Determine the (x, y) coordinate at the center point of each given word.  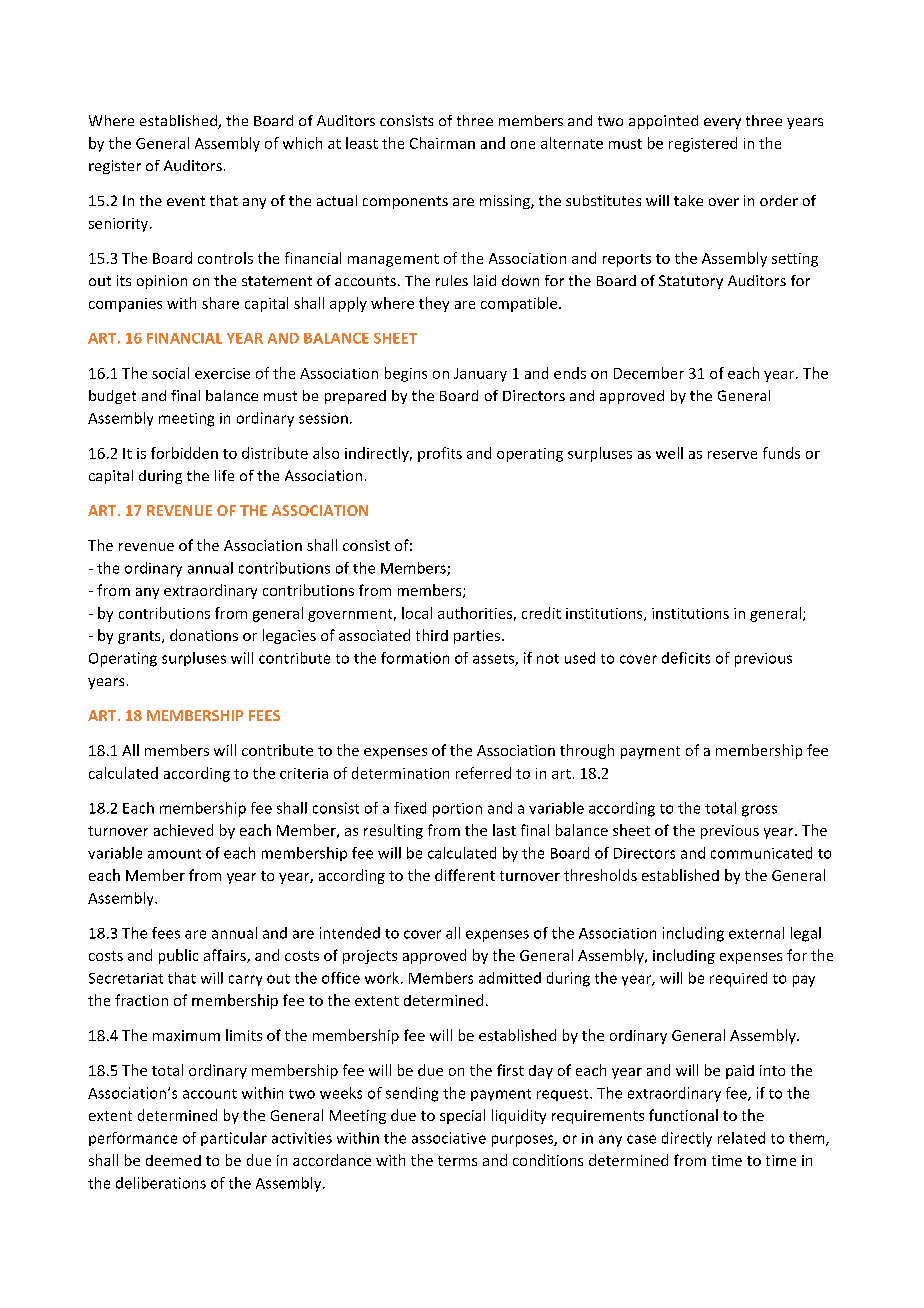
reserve (732, 455)
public (178, 956)
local (417, 613)
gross (759, 811)
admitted (510, 978)
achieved (183, 830)
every (722, 123)
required (738, 979)
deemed (173, 1160)
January (480, 375)
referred (483, 773)
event (186, 201)
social (170, 373)
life (224, 475)
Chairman (442, 143)
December (649, 373)
